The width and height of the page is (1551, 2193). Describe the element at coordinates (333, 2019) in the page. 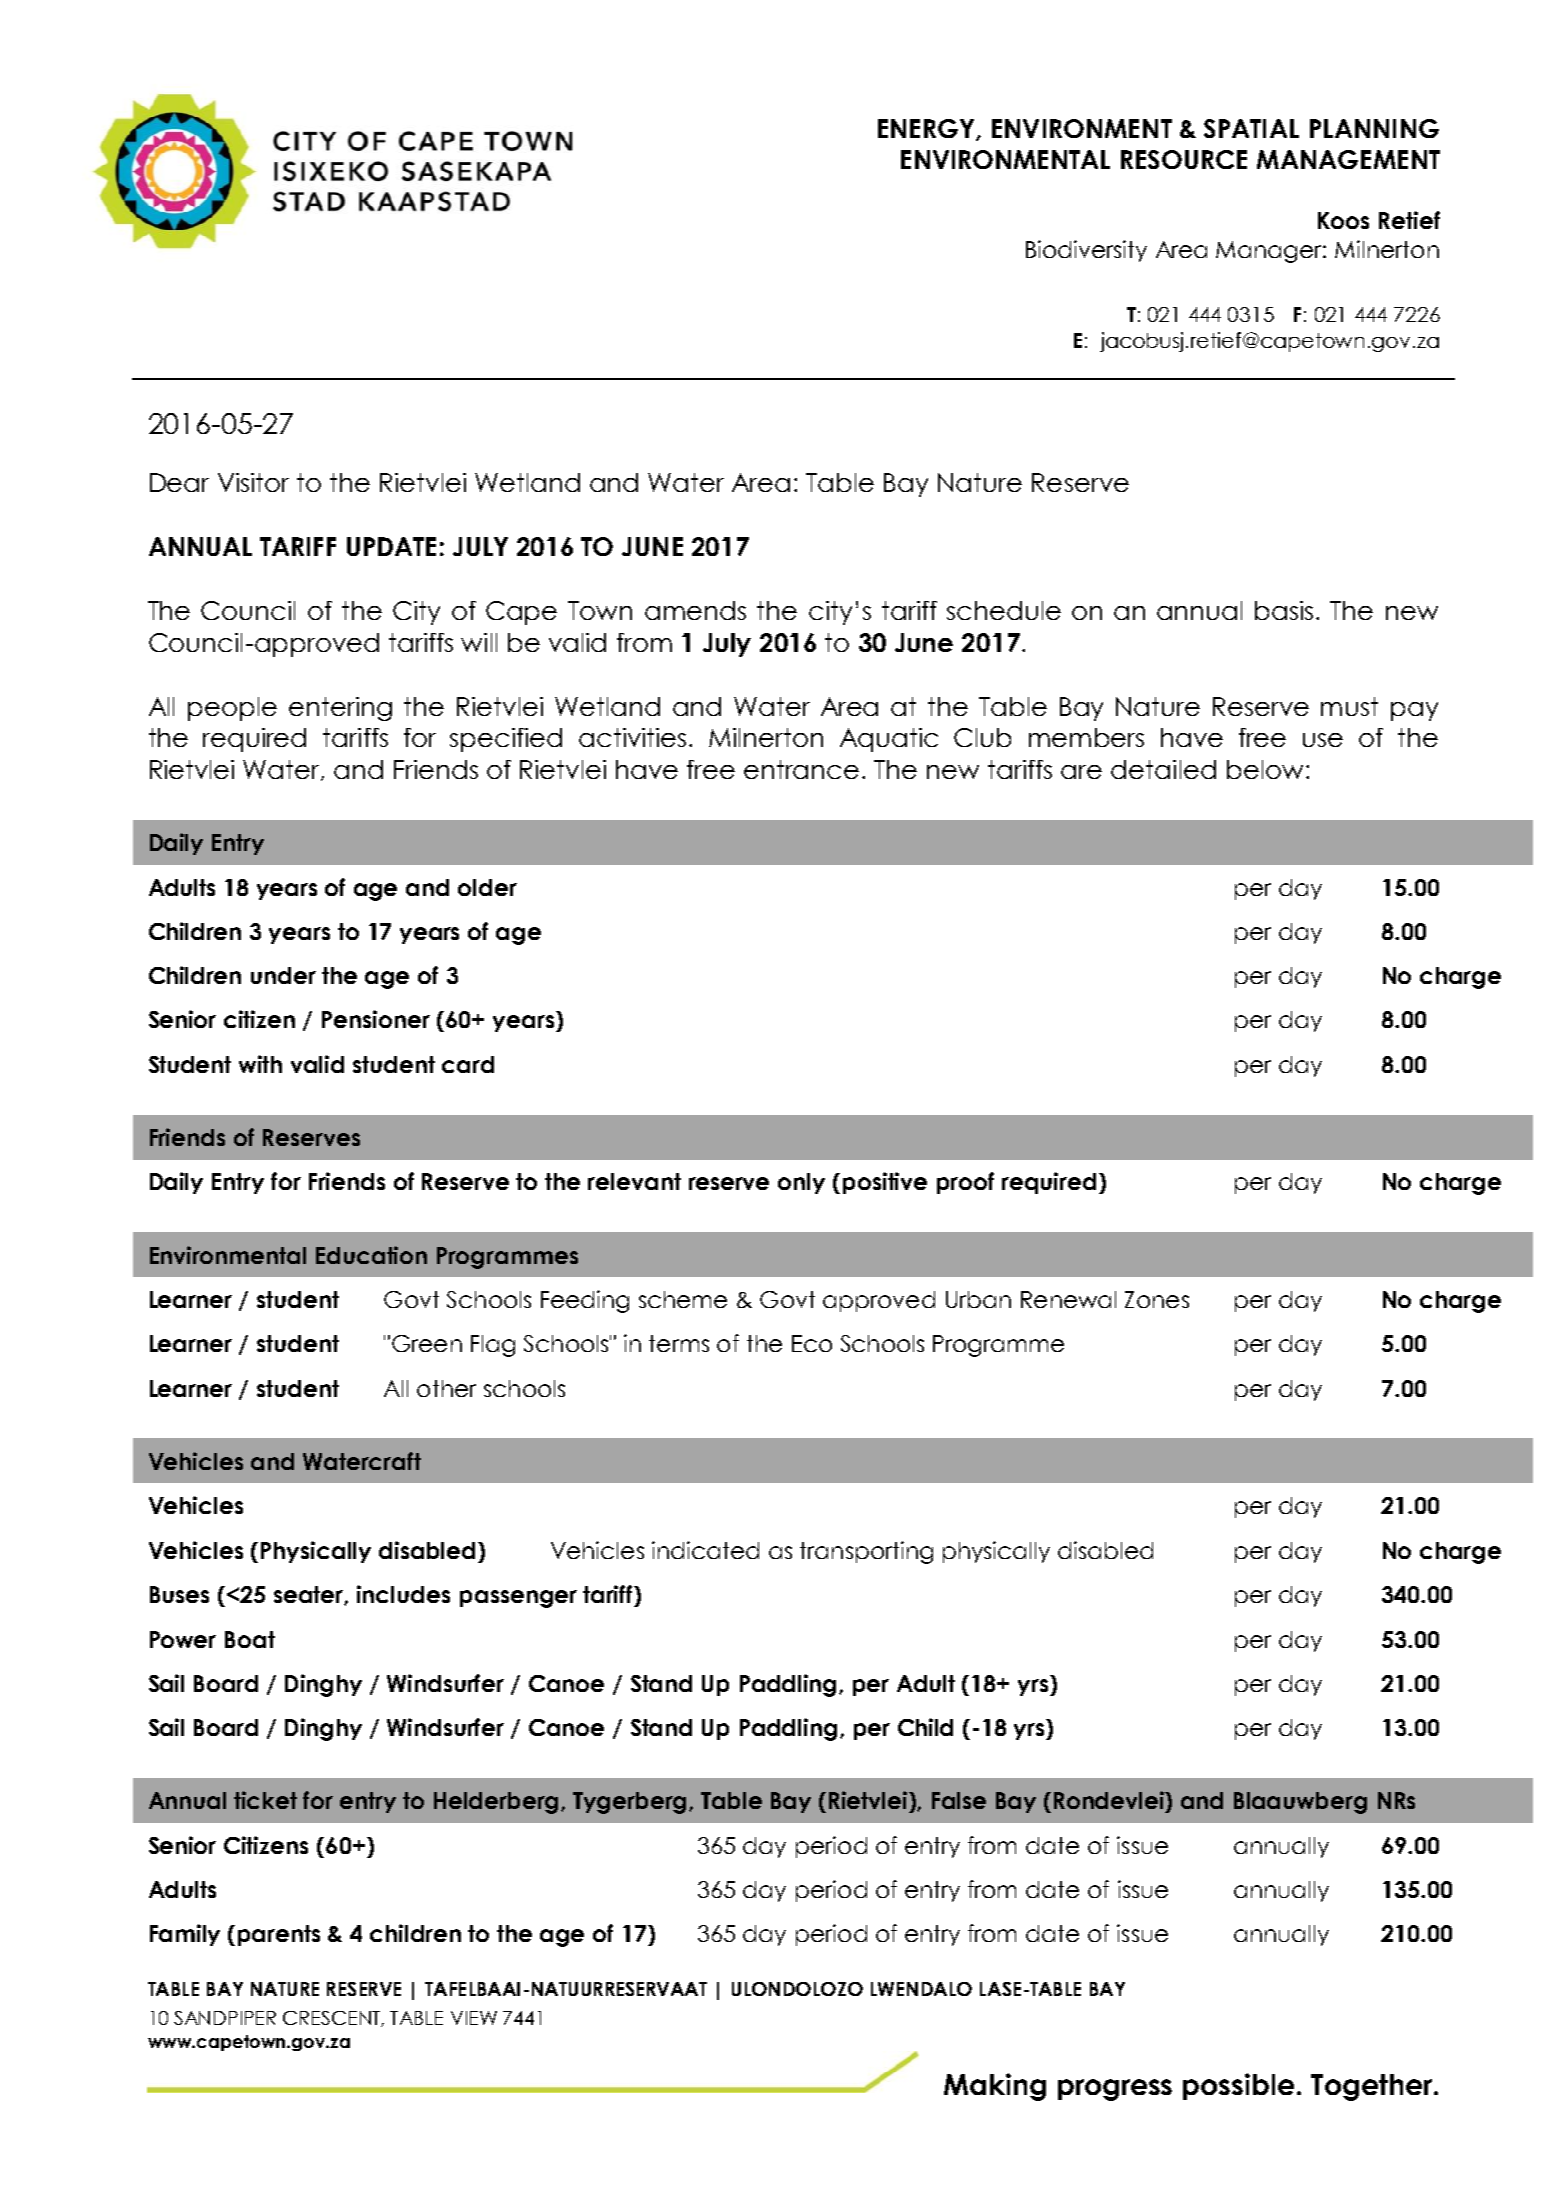

I see `CRESCENT` at that location.
